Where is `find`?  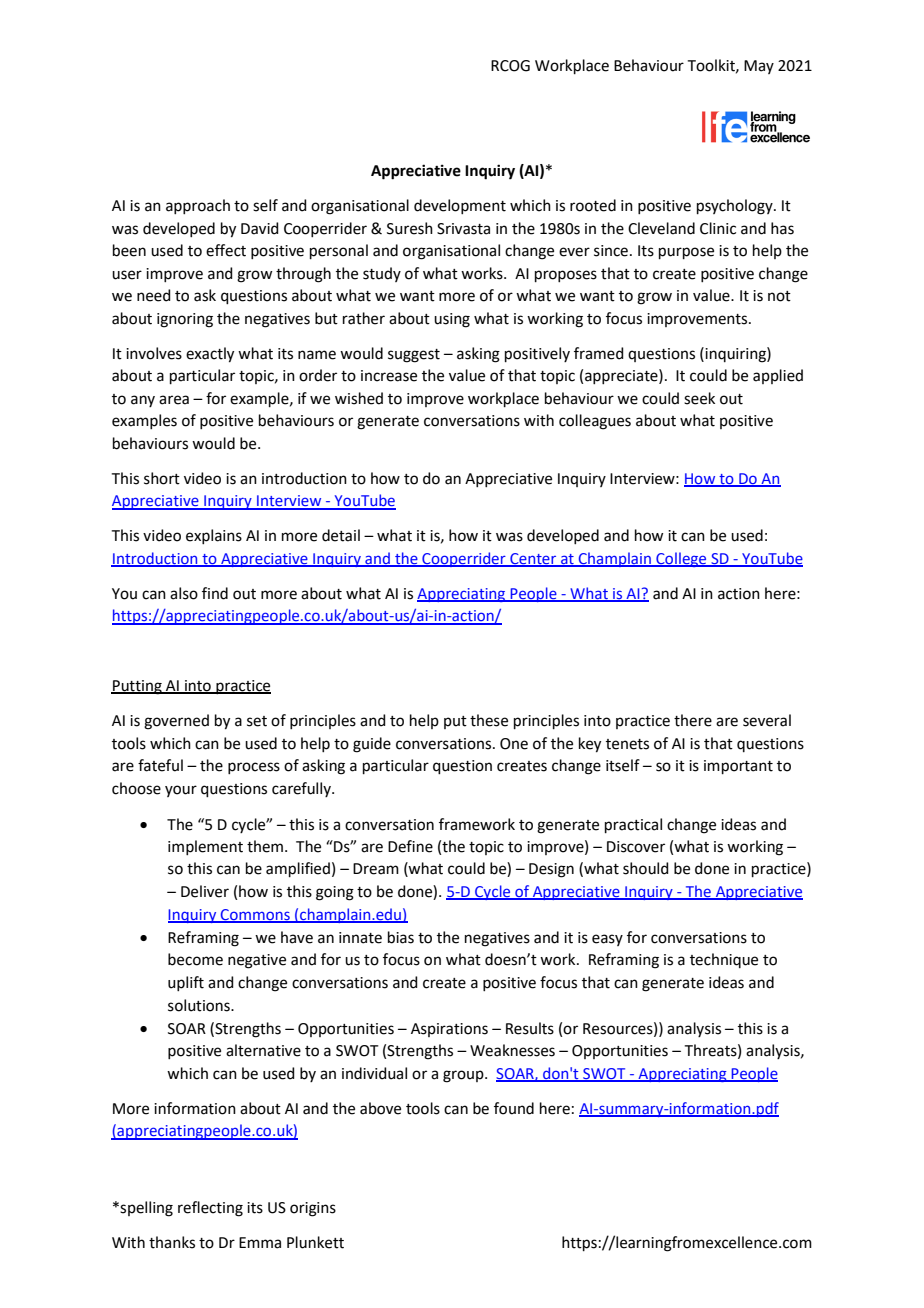
find is located at coordinates (215, 593).
